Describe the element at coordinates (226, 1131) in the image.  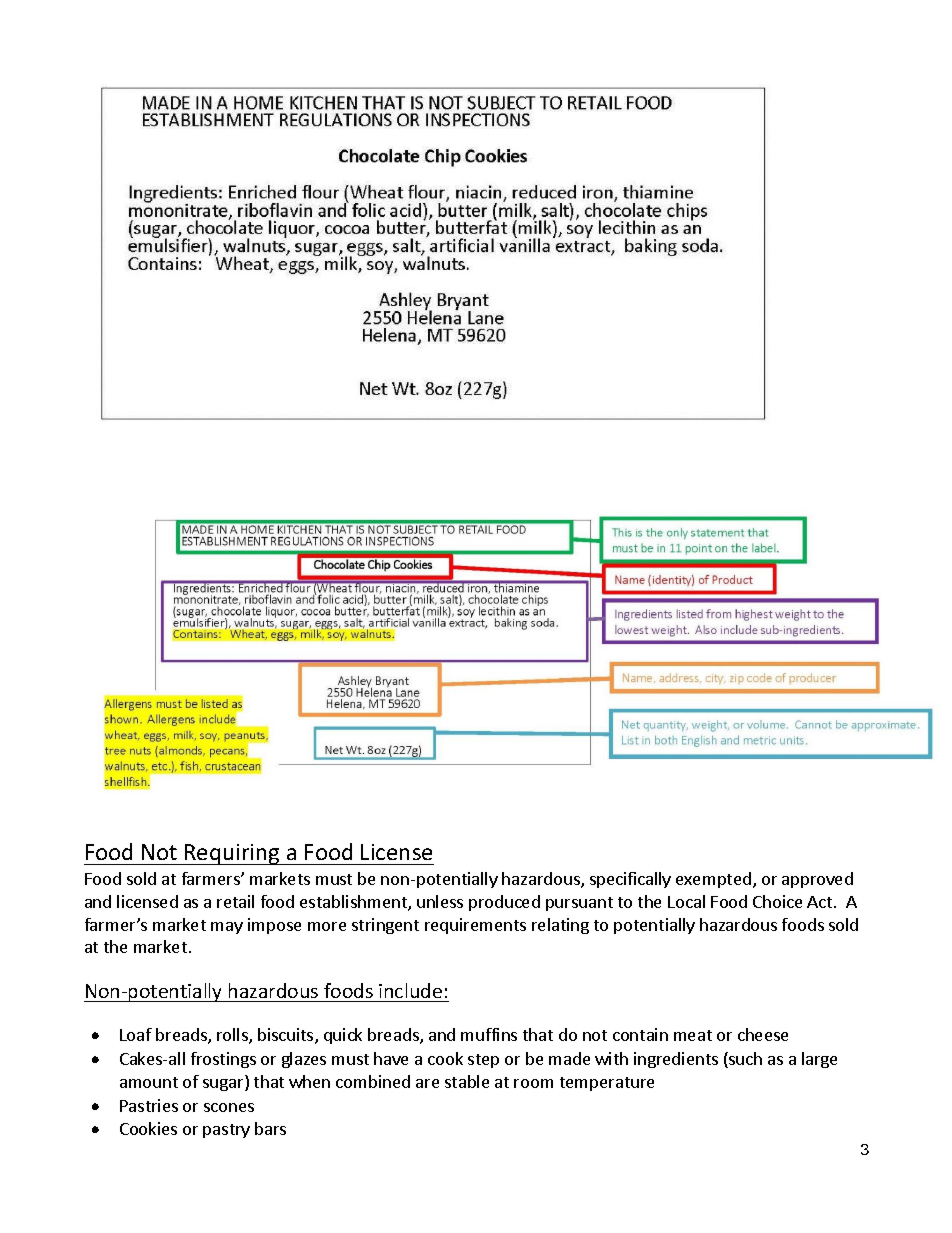
I see `pastry` at that location.
